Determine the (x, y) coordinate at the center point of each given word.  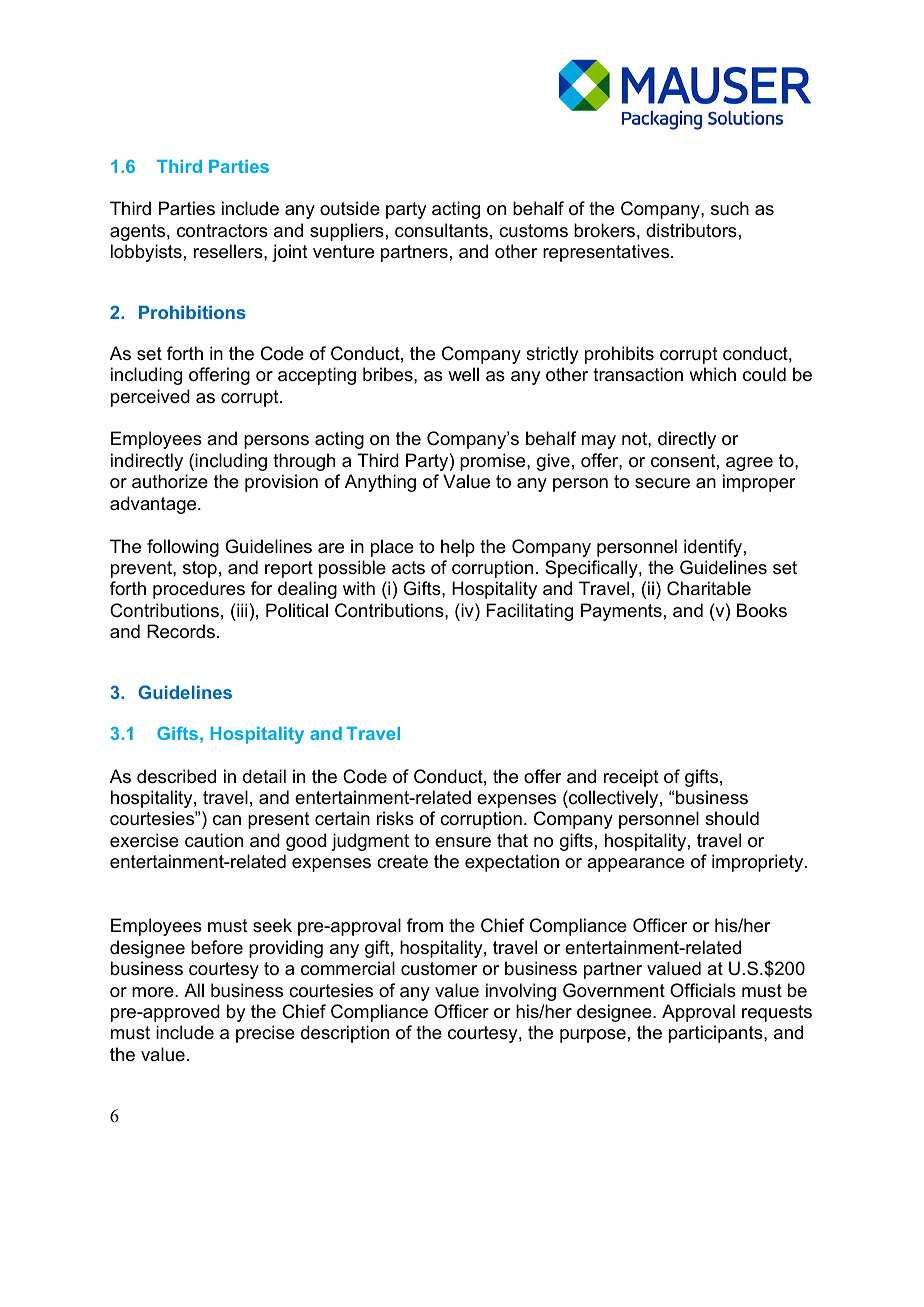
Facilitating (529, 612)
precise (265, 1034)
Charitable (709, 588)
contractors (222, 231)
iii (241, 610)
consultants (441, 230)
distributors (691, 230)
